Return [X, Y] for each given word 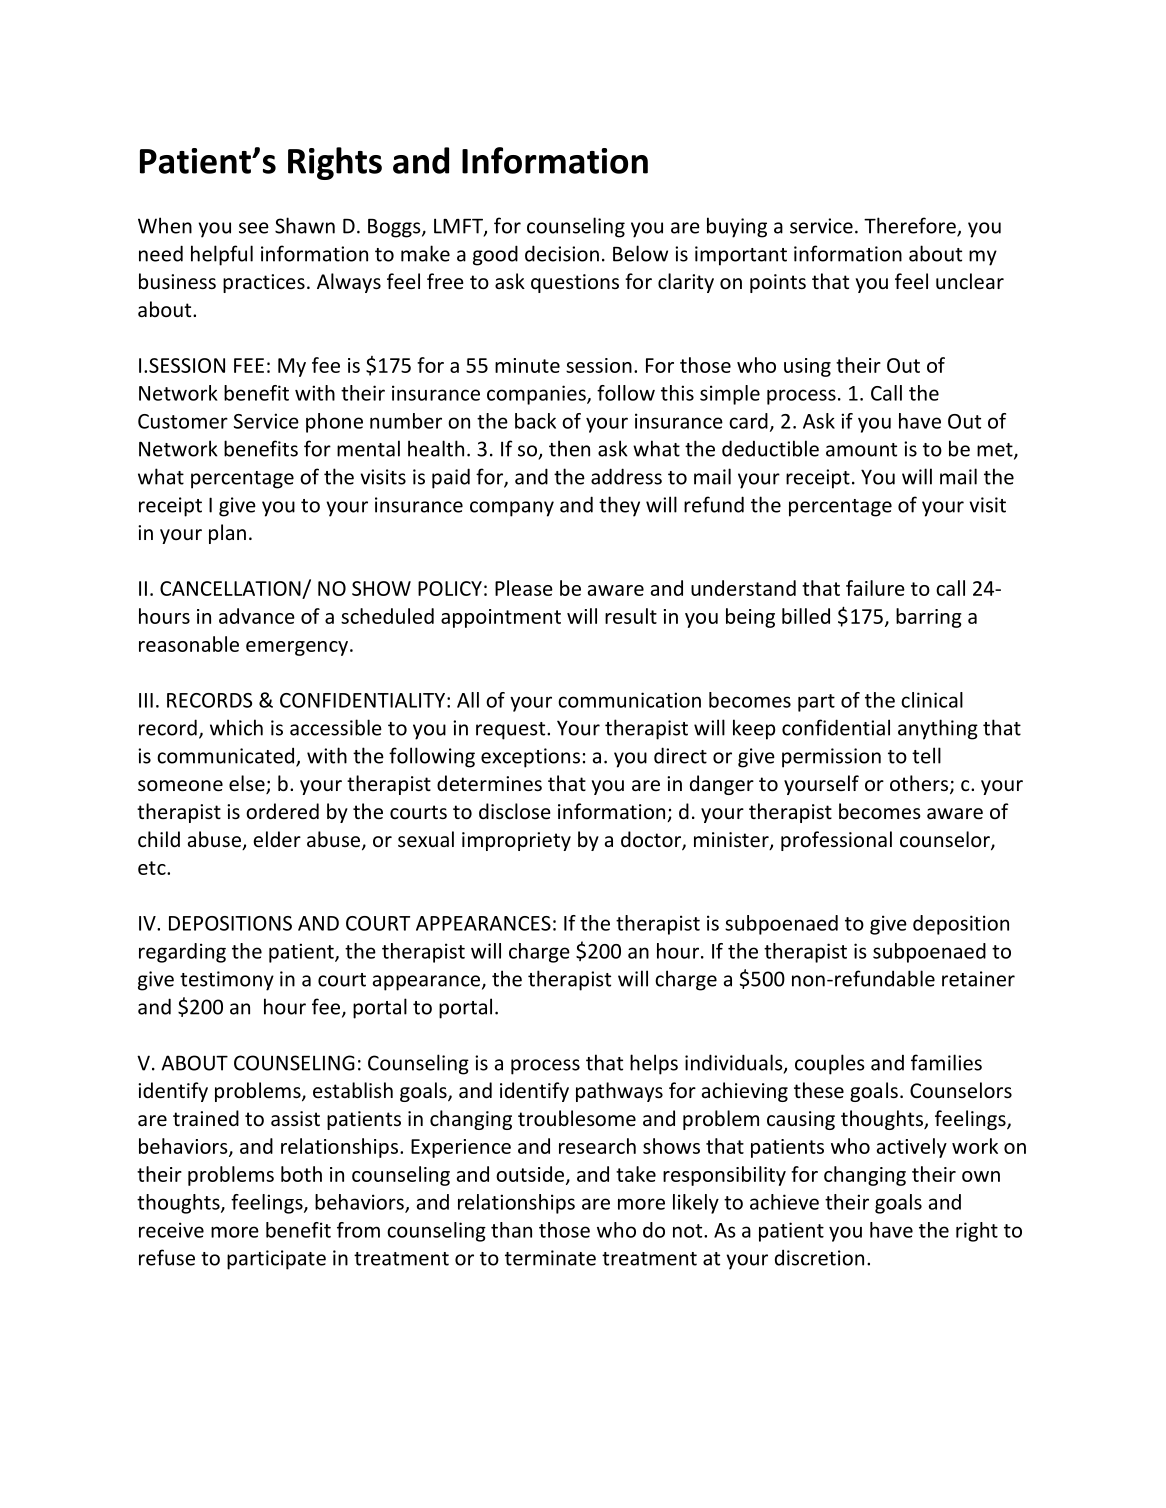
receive [171, 1230]
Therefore [911, 226]
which [236, 727]
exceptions [530, 758]
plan [227, 534]
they [619, 506]
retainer [978, 979]
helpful [222, 255]
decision [562, 253]
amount [861, 450]
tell [926, 755]
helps [654, 1064]
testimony [227, 981]
